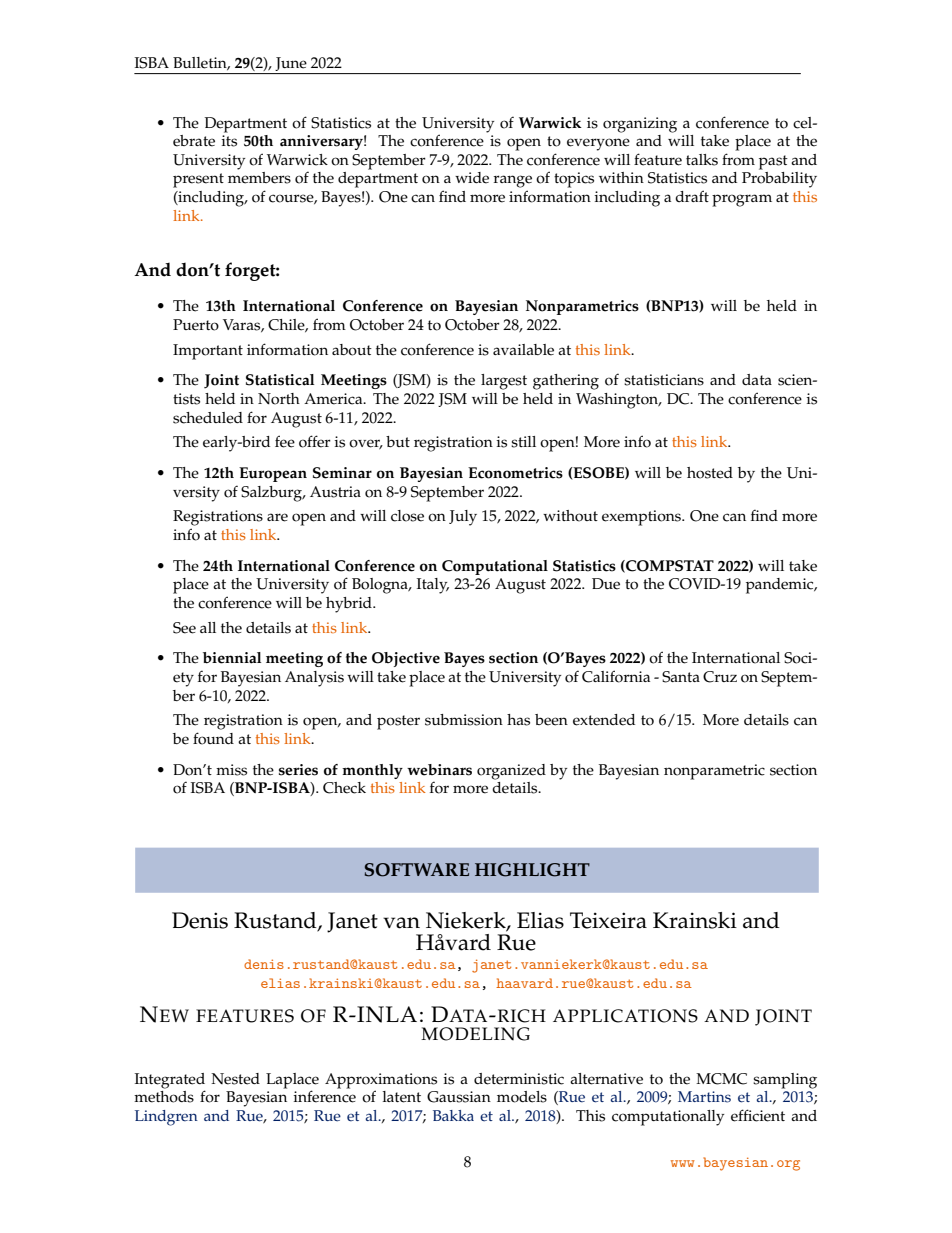 This screenshot has height=1233, width=952. I want to click on Gaussian, so click(459, 1097).
